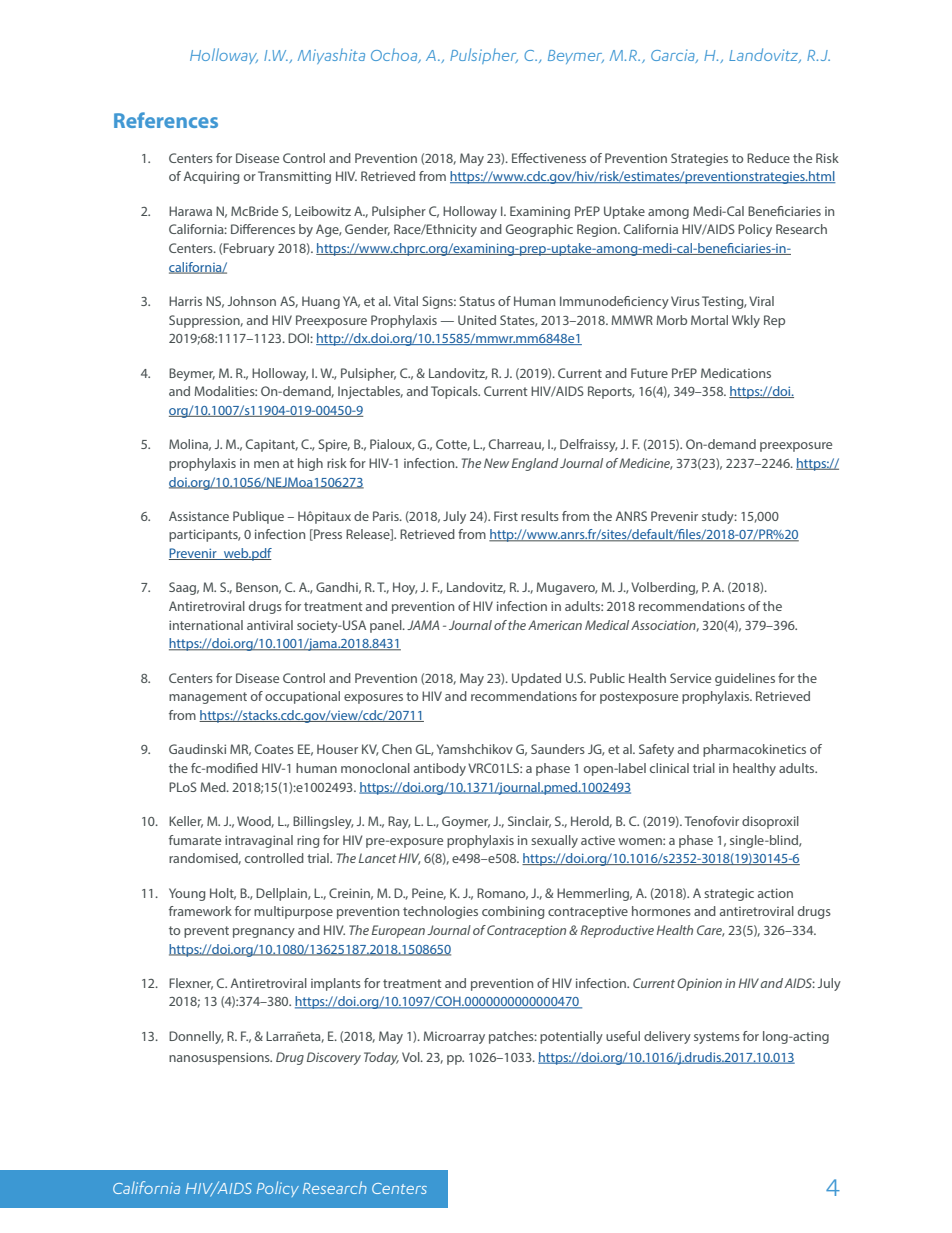 The image size is (952, 1233). I want to click on United, so click(477, 320).
